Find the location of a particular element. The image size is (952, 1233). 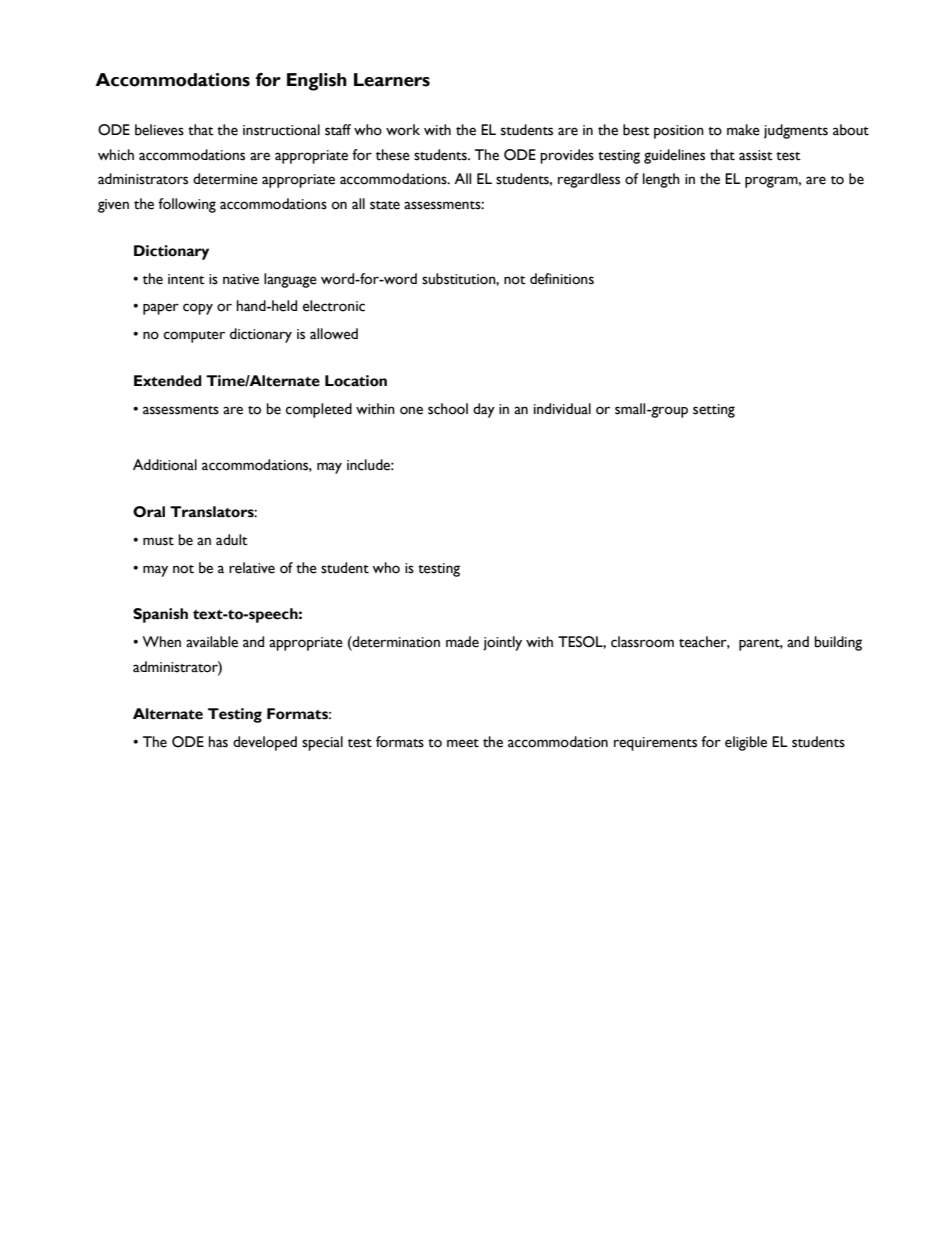

length is located at coordinates (661, 180).
